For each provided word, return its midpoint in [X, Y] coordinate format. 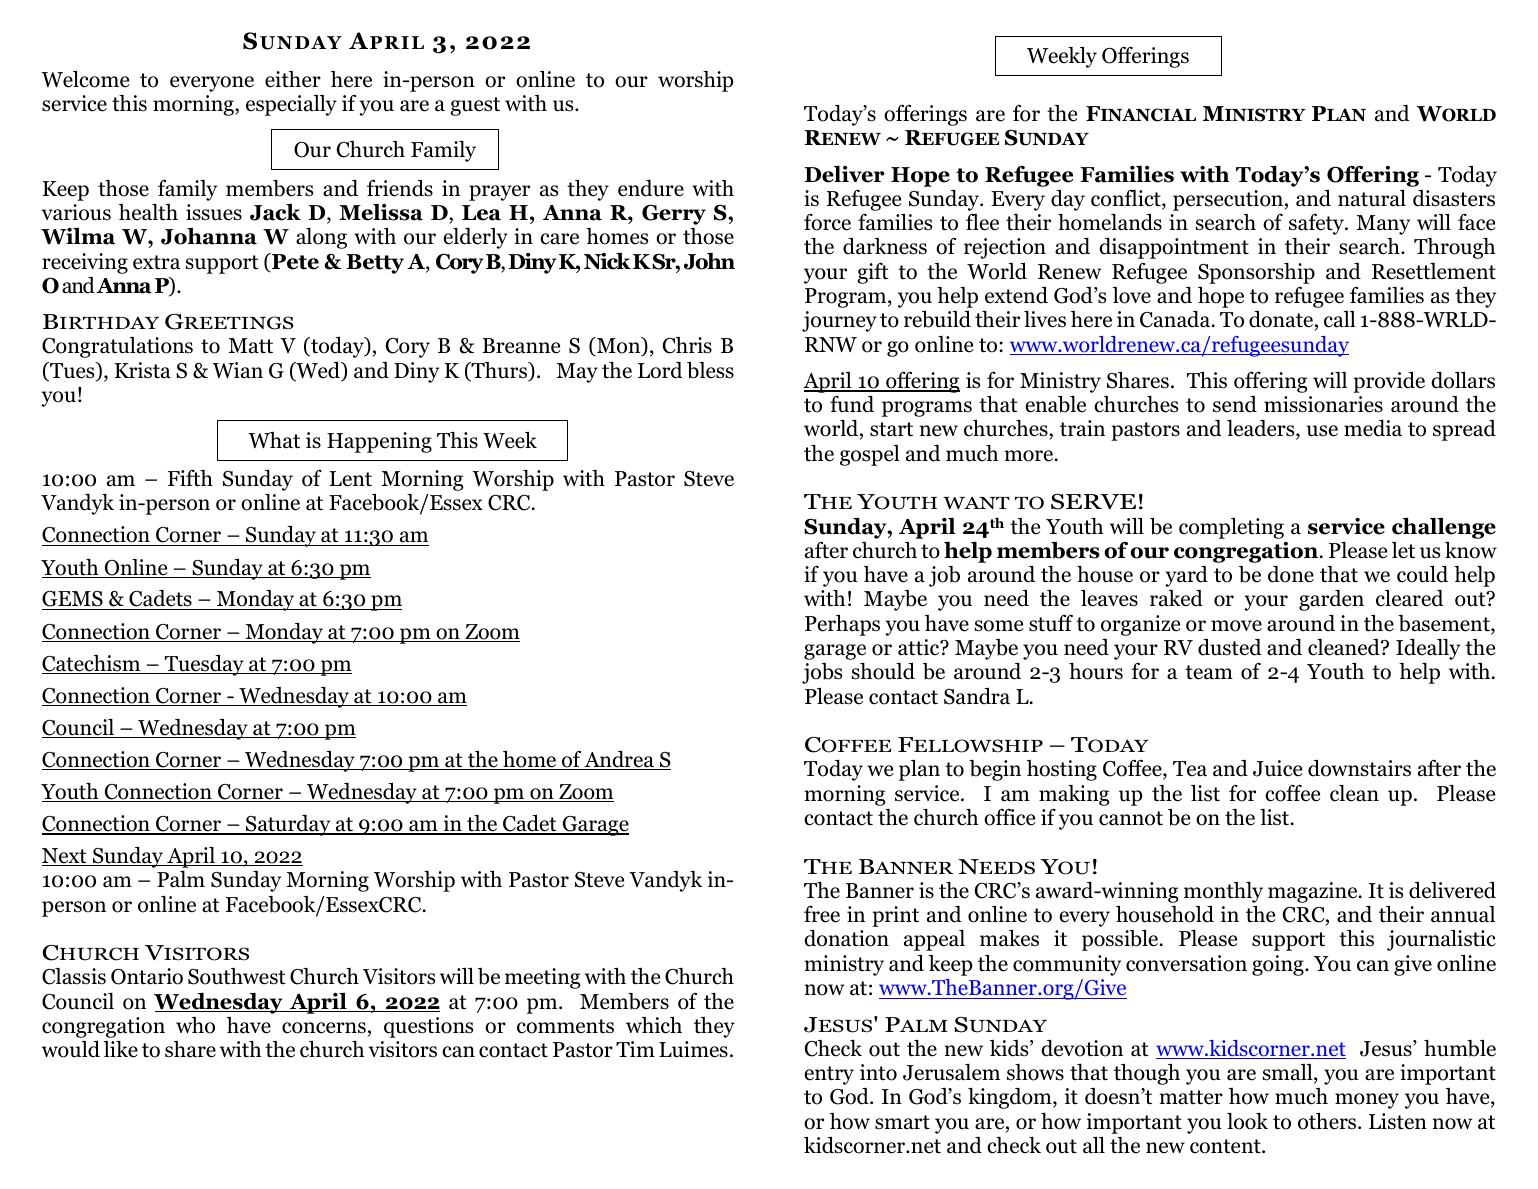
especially [291, 105]
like [121, 1049]
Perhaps [842, 625]
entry [829, 1075]
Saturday [288, 825]
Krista [143, 370]
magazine [1314, 892]
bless [710, 370]
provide [1389, 382]
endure [651, 188]
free [822, 914]
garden [1331, 600]
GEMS [73, 600]
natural [1372, 198]
